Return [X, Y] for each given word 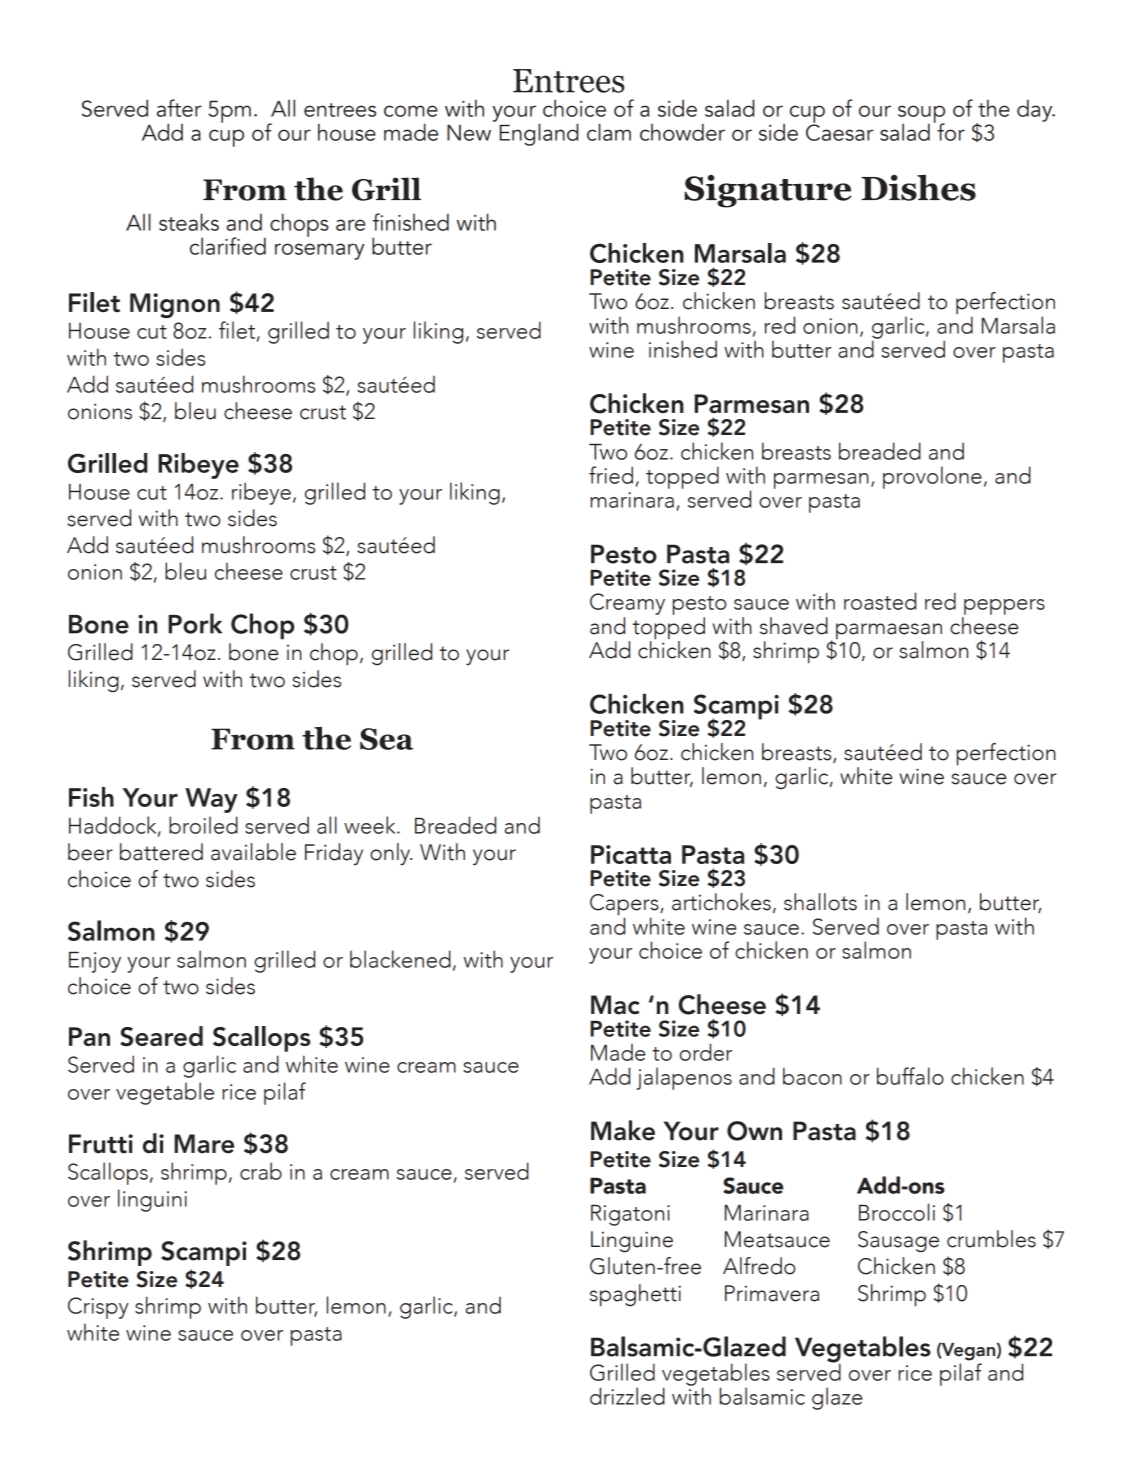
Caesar [840, 131]
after [179, 108]
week [371, 825]
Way [211, 800]
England [539, 134]
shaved [794, 626]
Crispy [98, 1308]
